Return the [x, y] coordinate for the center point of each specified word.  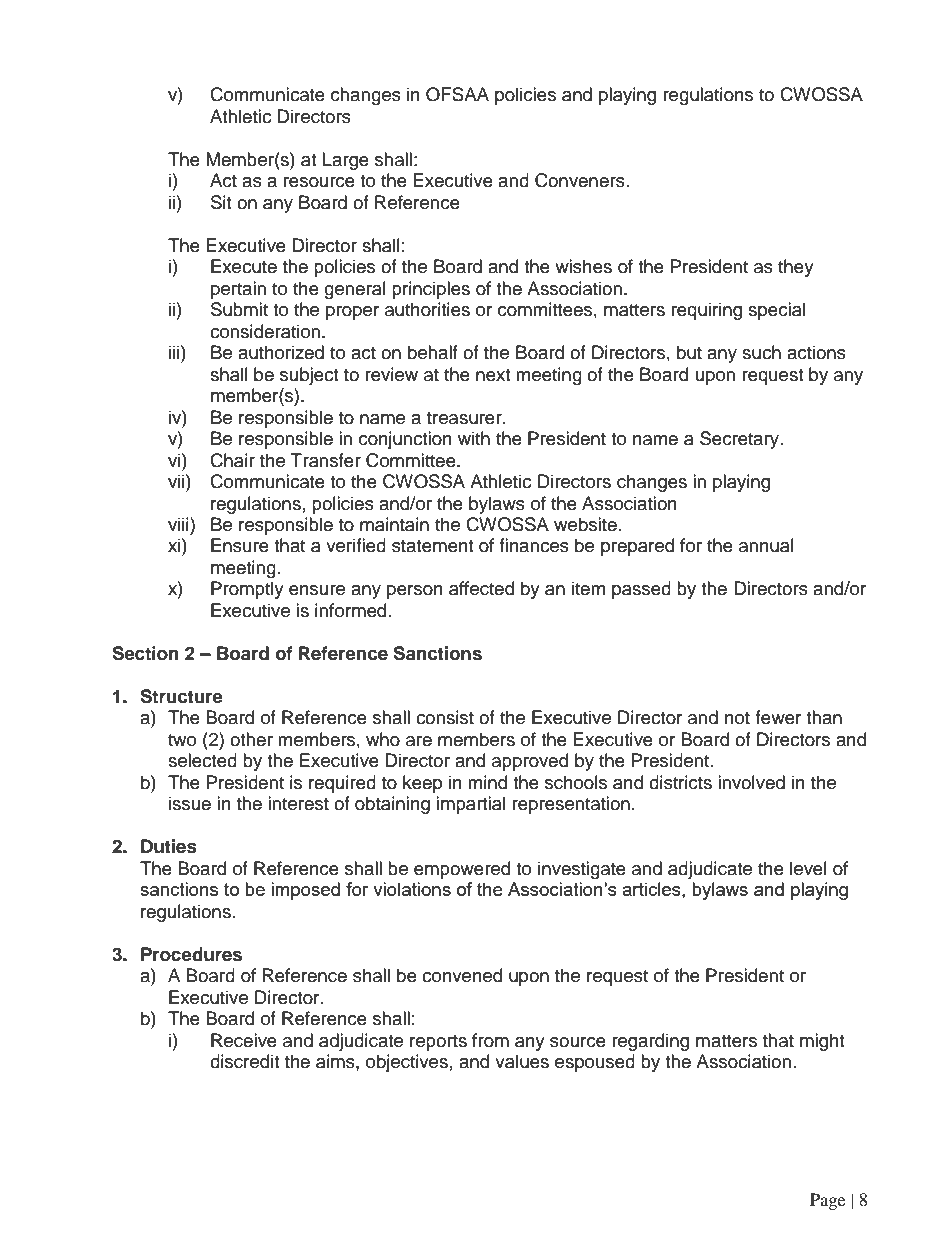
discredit [244, 1061]
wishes [583, 266]
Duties [169, 846]
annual [766, 545]
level [808, 868]
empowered [462, 870]
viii [179, 524]
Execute [244, 266]
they [796, 268]
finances [534, 545]
